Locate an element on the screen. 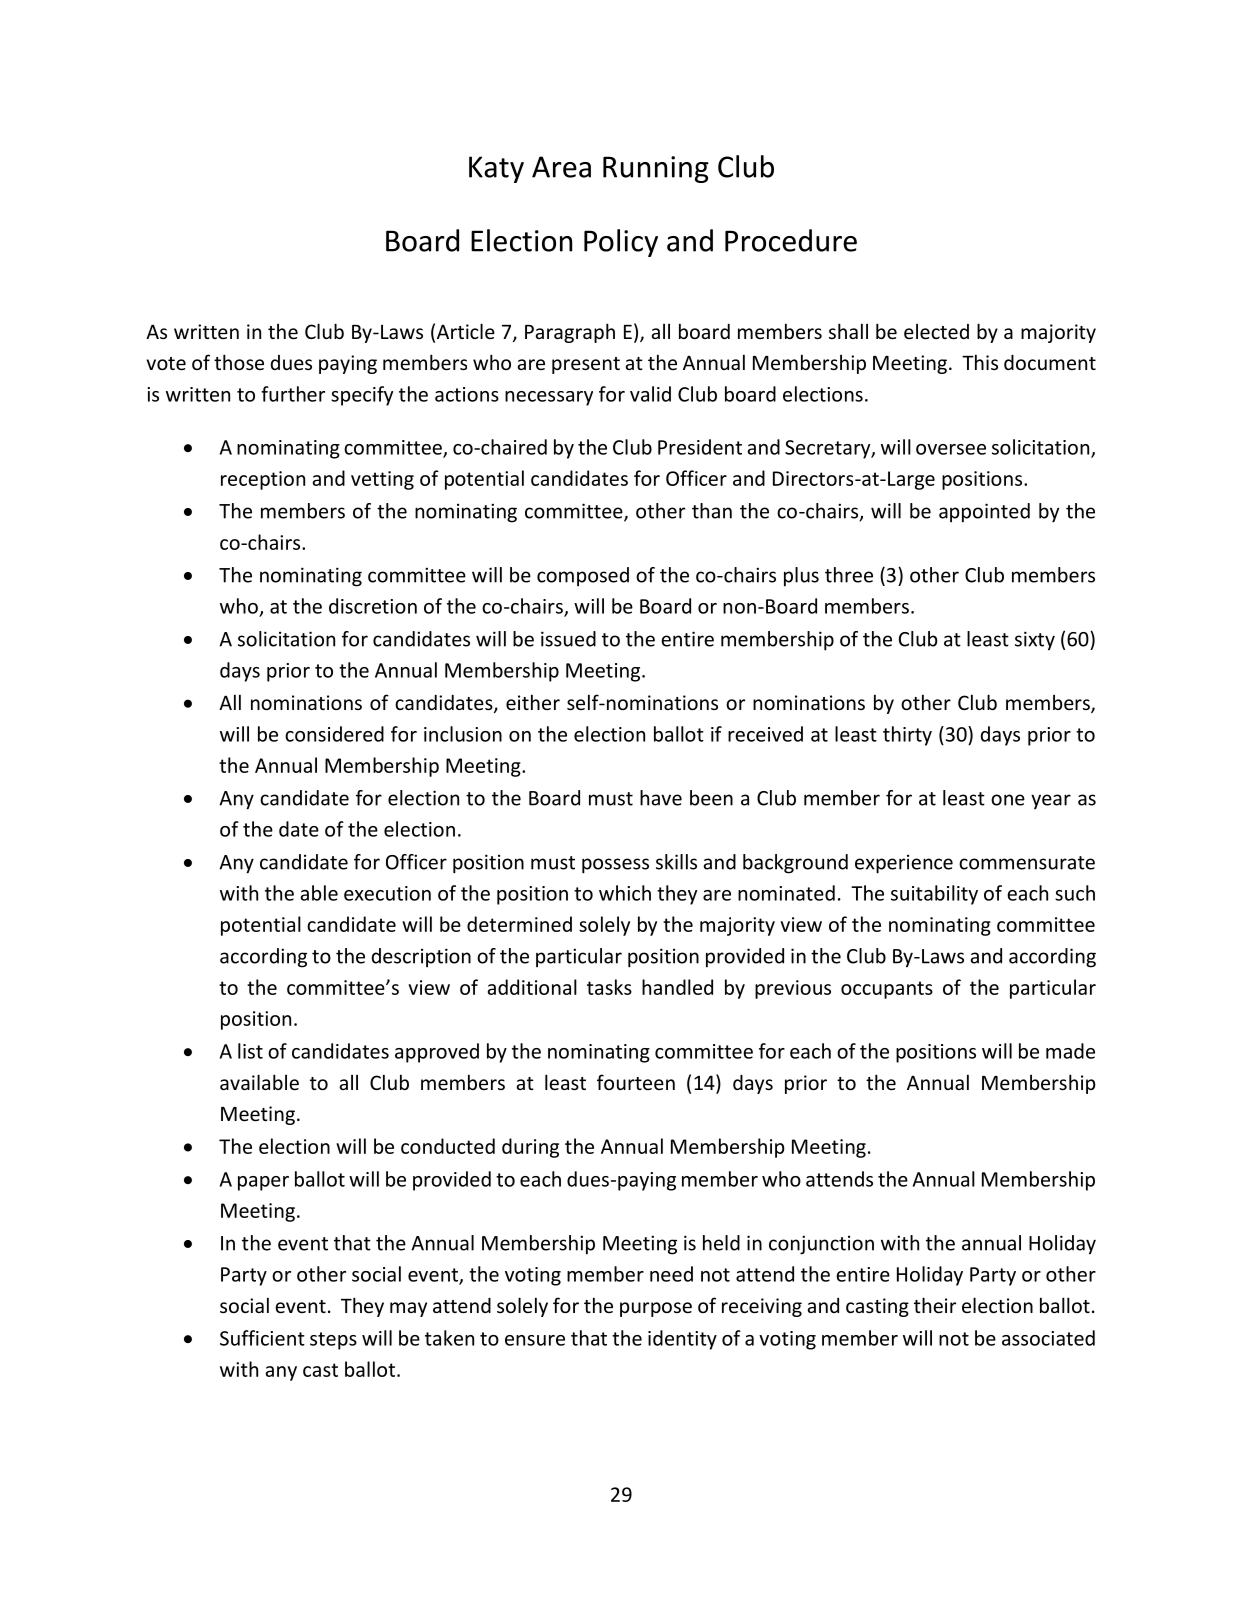 This screenshot has height=1608, width=1242. Procedure is located at coordinates (791, 240).
